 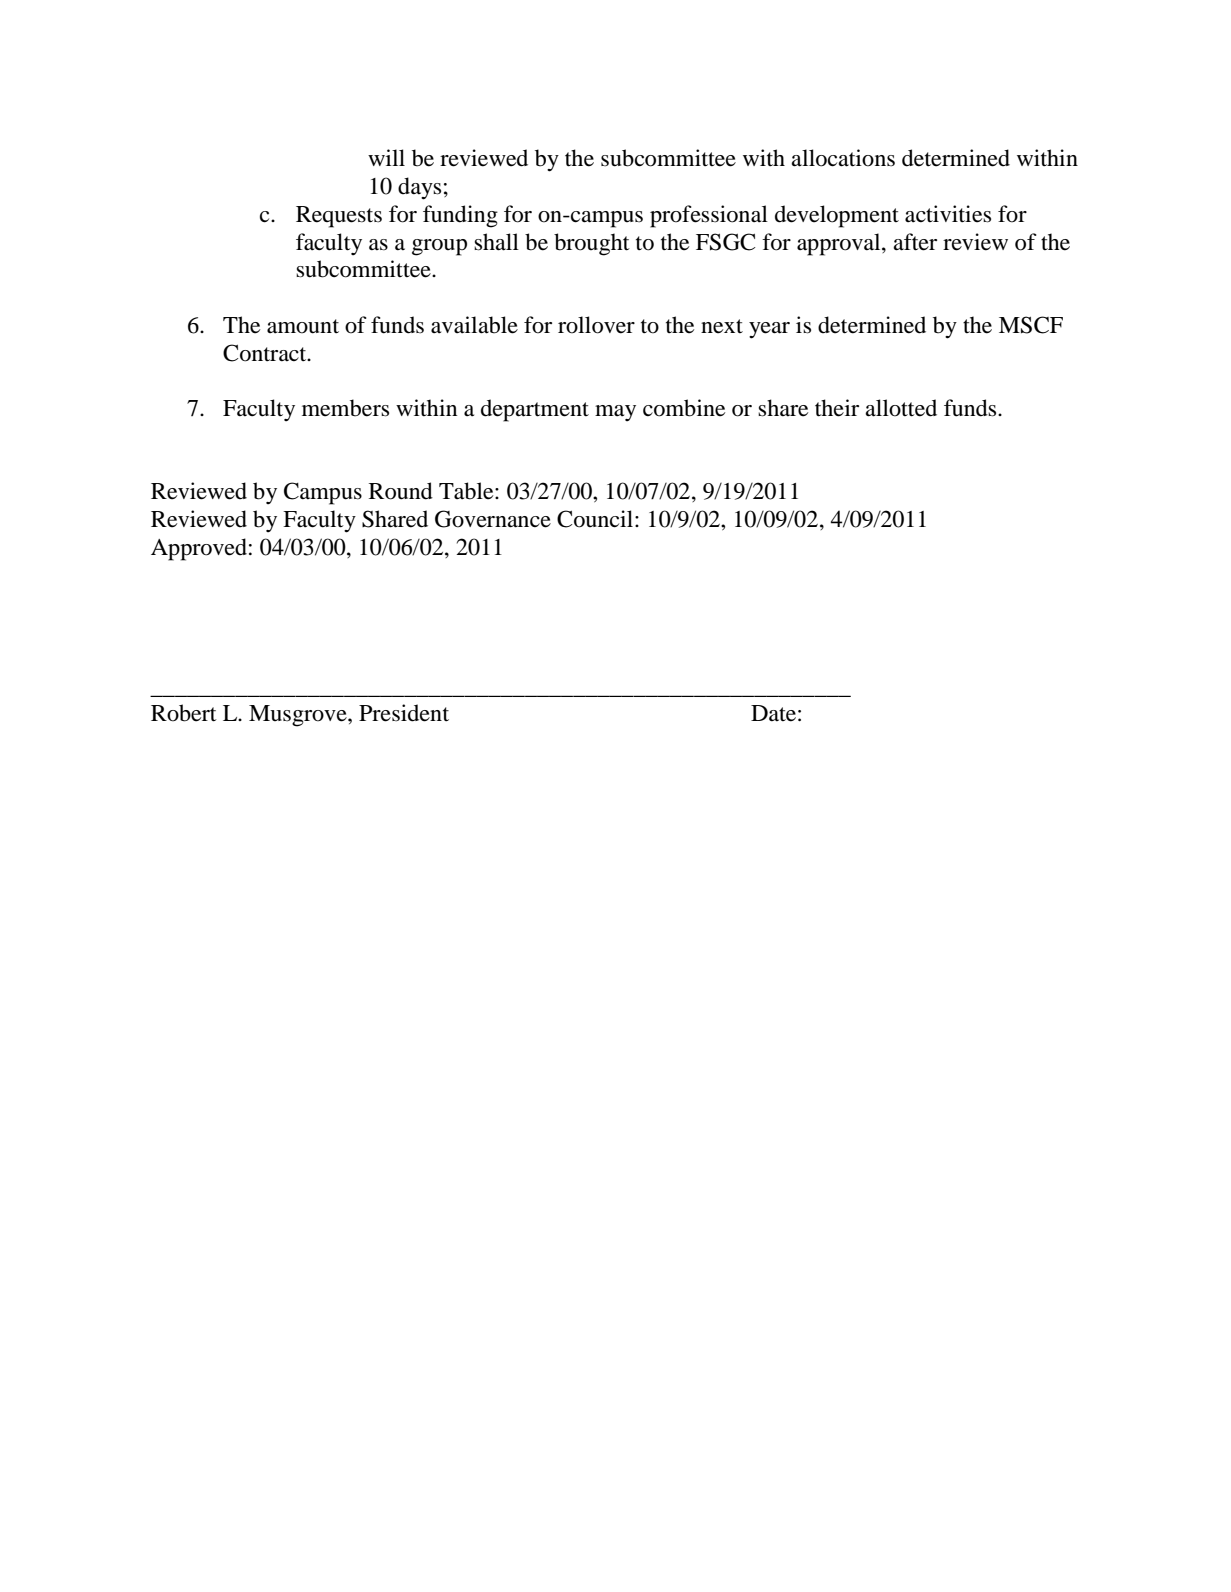 I want to click on days, so click(x=419, y=188).
